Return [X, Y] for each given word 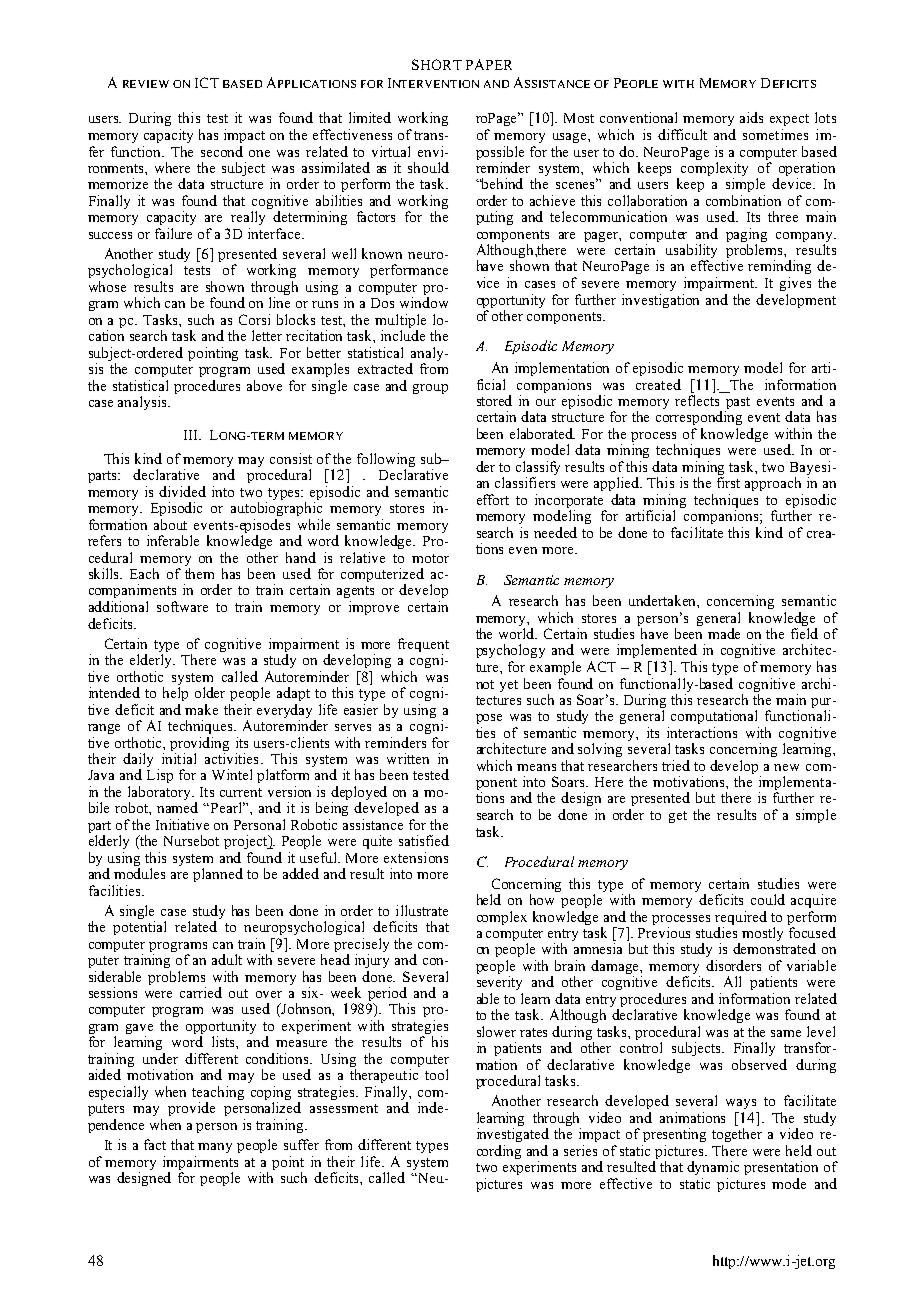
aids [751, 117]
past [737, 404]
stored [494, 400]
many [215, 1148]
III [192, 435]
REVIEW [146, 84]
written [408, 758]
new [786, 767]
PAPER [489, 64]
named [177, 807]
